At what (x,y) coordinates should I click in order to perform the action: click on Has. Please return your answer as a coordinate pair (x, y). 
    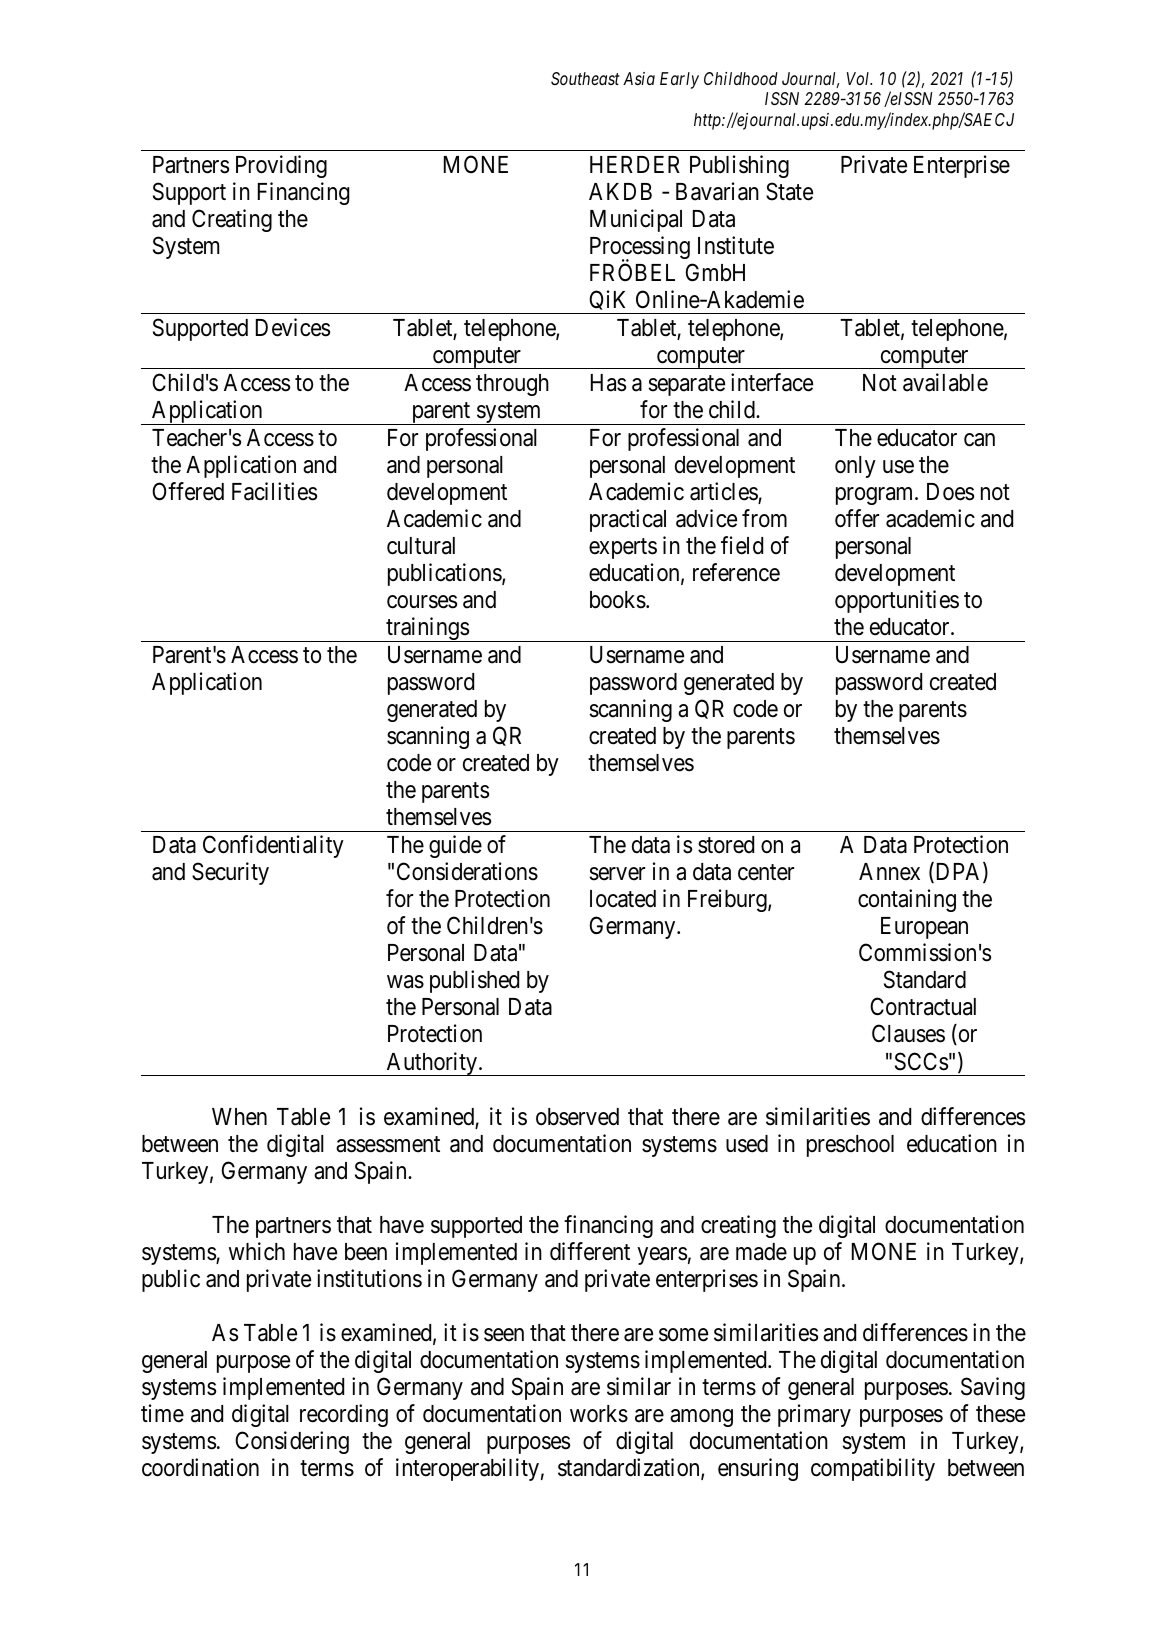
    Looking at the image, I should click on (608, 383).
